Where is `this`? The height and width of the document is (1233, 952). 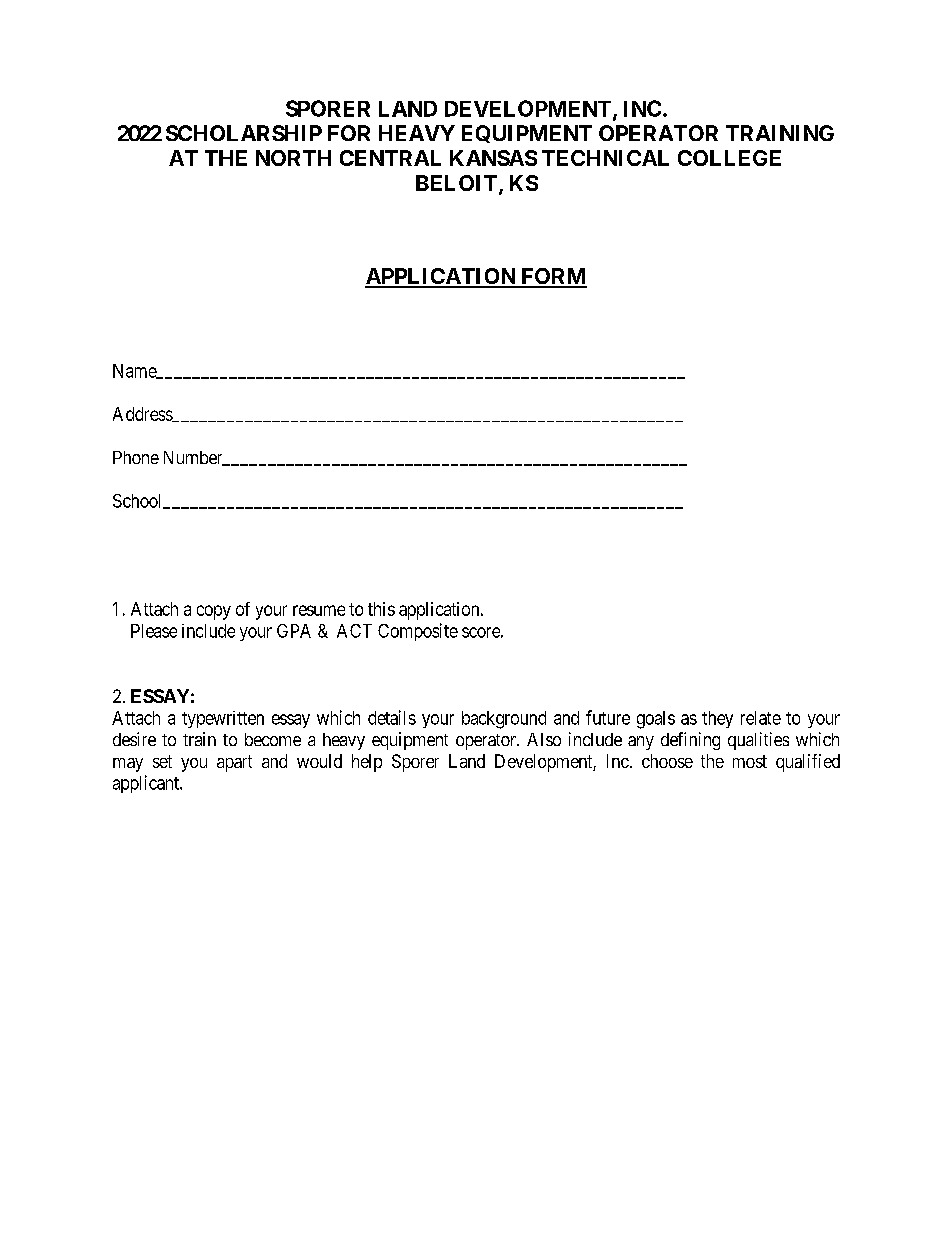 this is located at coordinates (381, 609).
